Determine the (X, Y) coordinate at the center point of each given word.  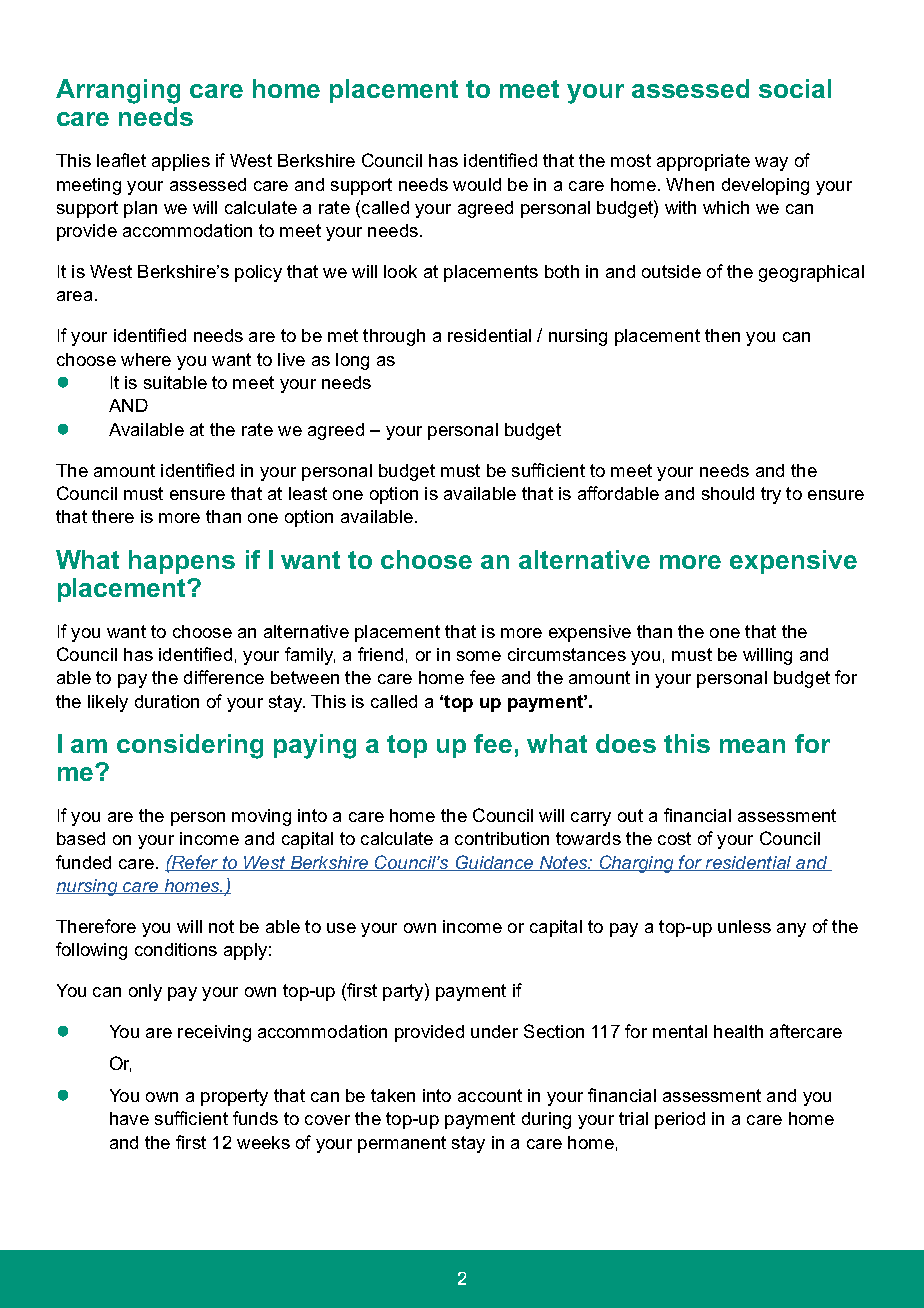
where (146, 359)
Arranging (118, 91)
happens (182, 562)
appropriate (703, 162)
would (477, 184)
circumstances (567, 654)
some (479, 656)
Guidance (494, 863)
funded (83, 862)
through (394, 337)
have (129, 1118)
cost (674, 838)
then (722, 335)
